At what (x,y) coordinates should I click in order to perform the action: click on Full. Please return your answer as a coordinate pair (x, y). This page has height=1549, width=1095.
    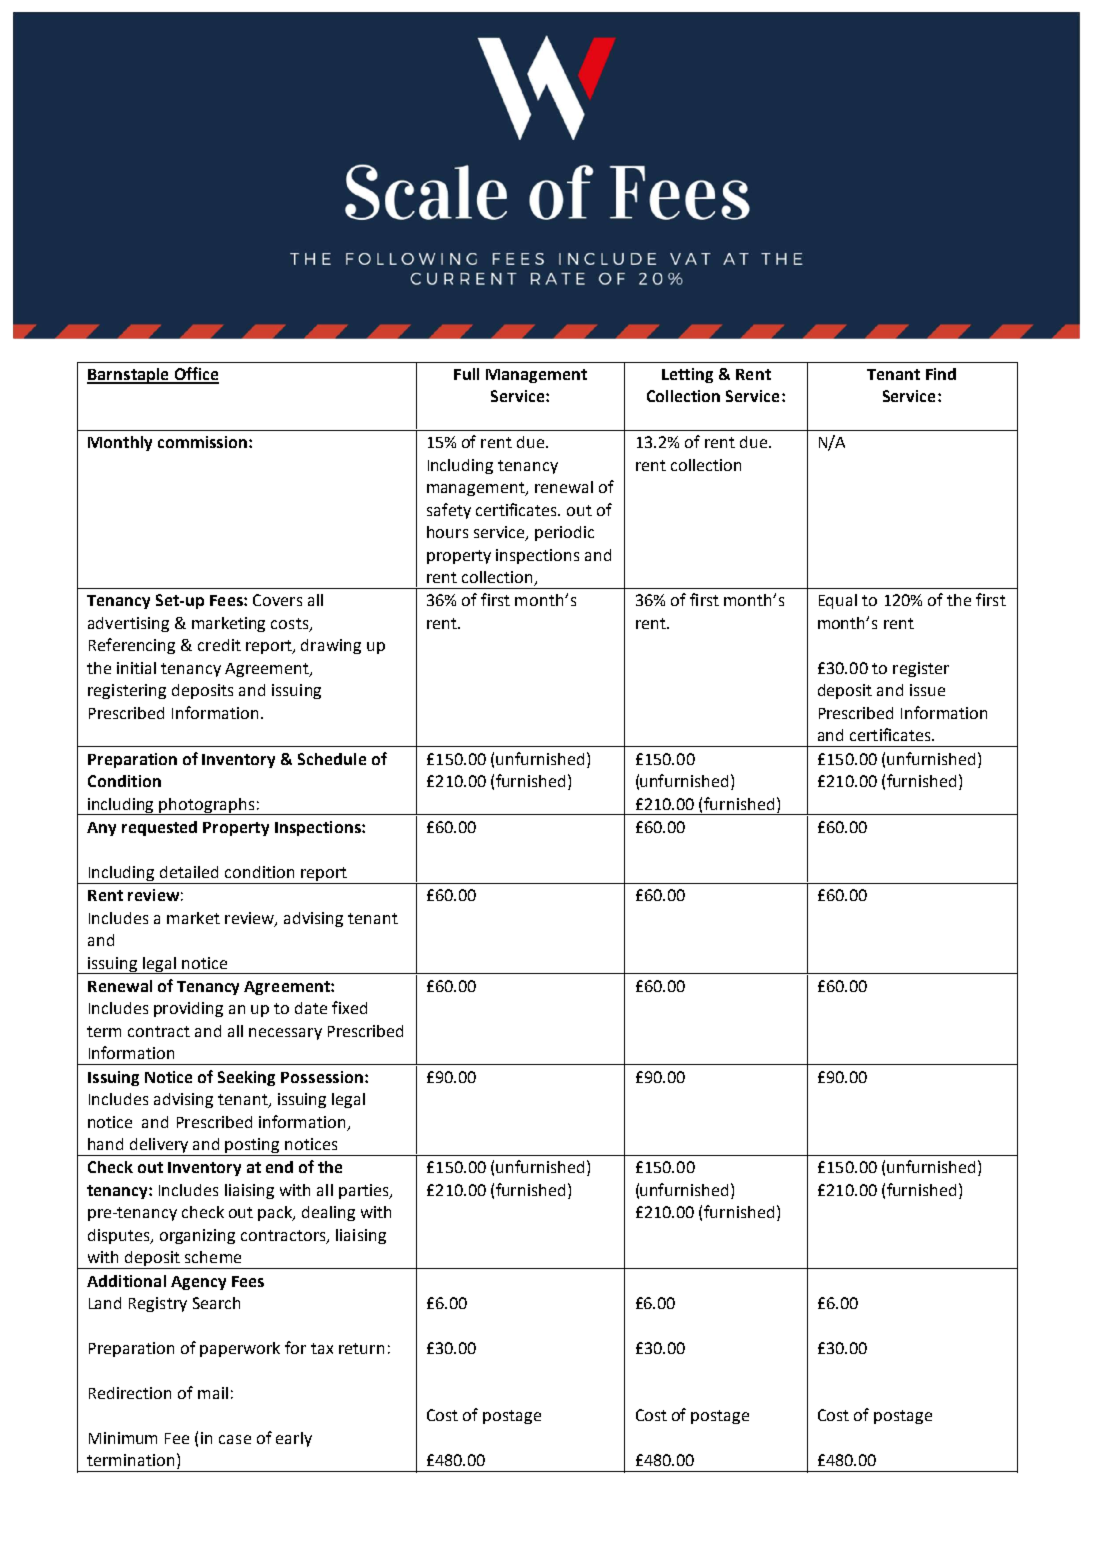
    Looking at the image, I should click on (466, 374).
